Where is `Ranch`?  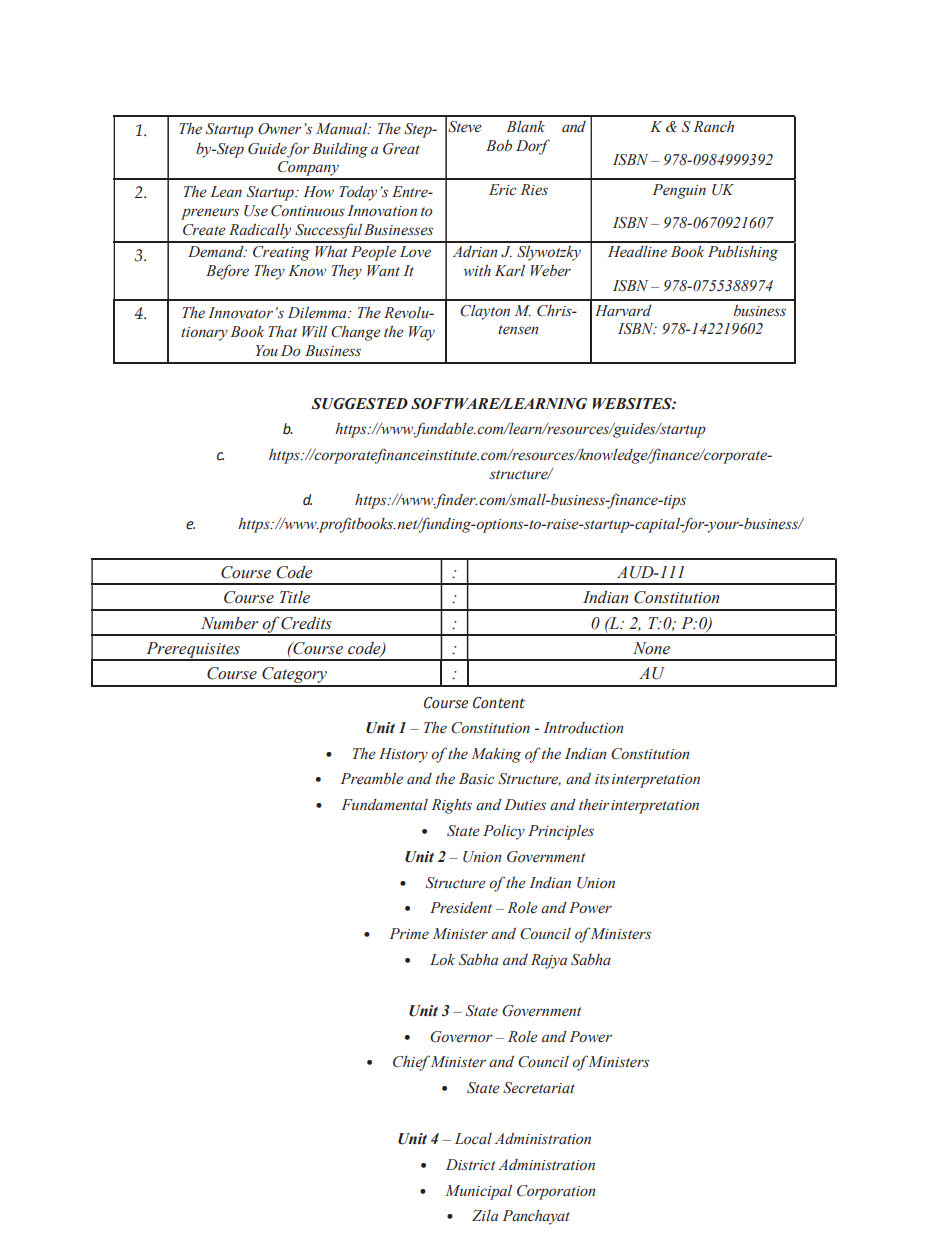
Ranch is located at coordinates (713, 127).
